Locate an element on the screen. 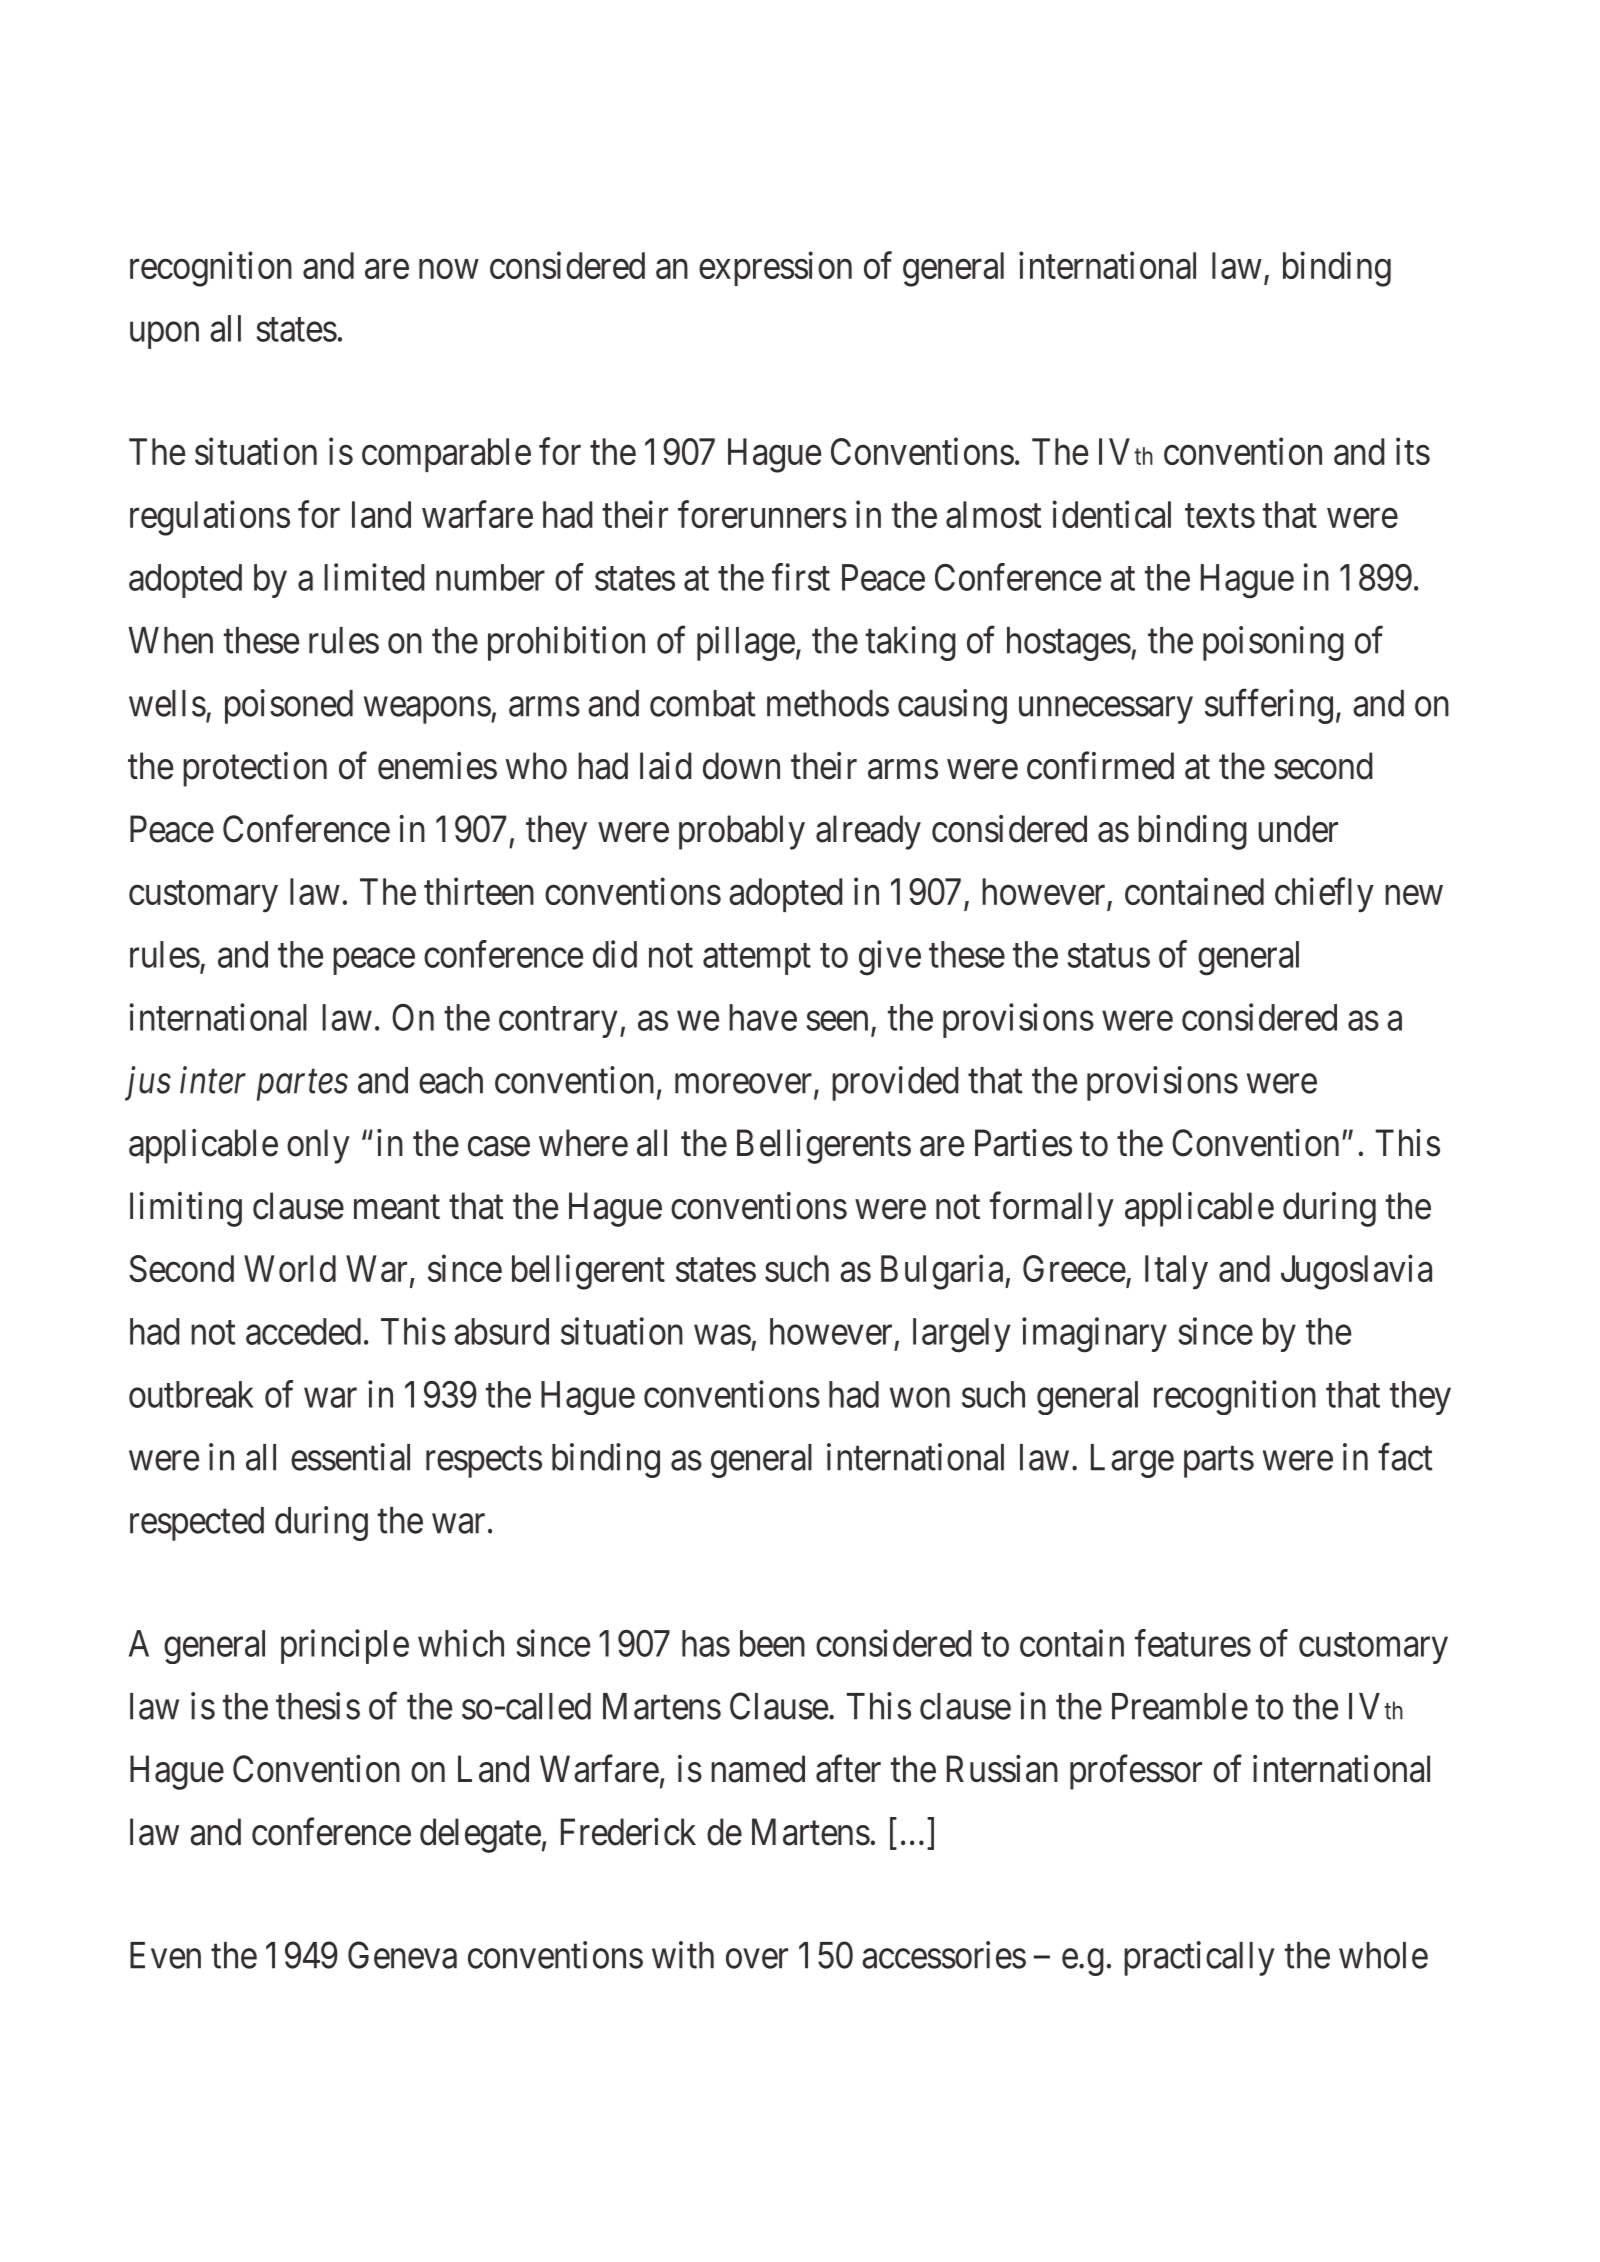 This screenshot has height=2262, width=1600. identical is located at coordinates (1111, 514).
